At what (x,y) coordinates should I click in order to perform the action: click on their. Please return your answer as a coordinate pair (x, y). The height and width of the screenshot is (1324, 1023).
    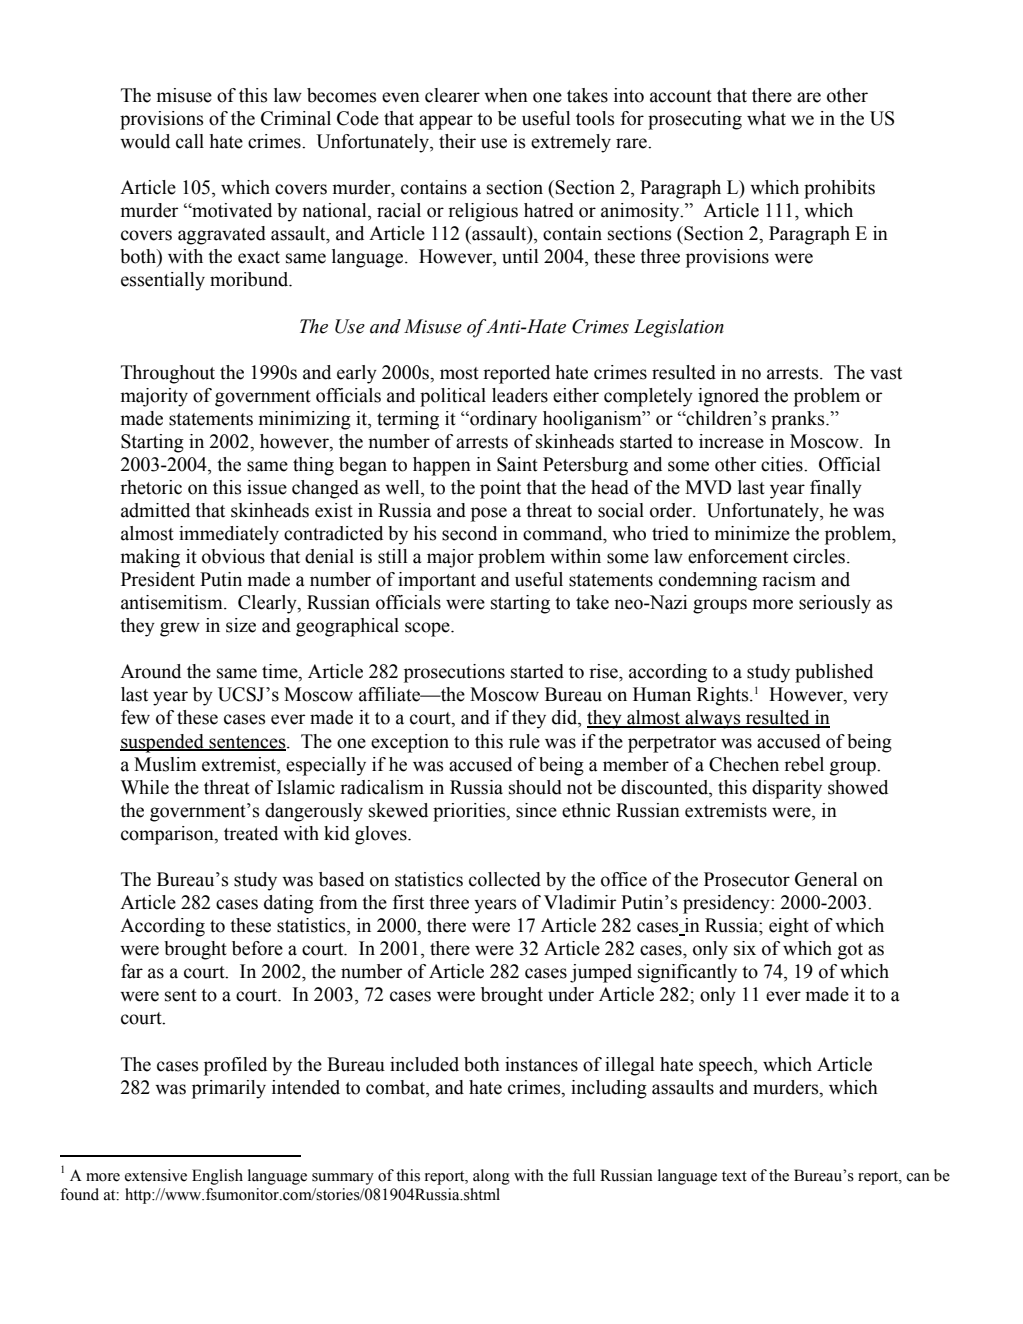
    Looking at the image, I should click on (457, 141).
